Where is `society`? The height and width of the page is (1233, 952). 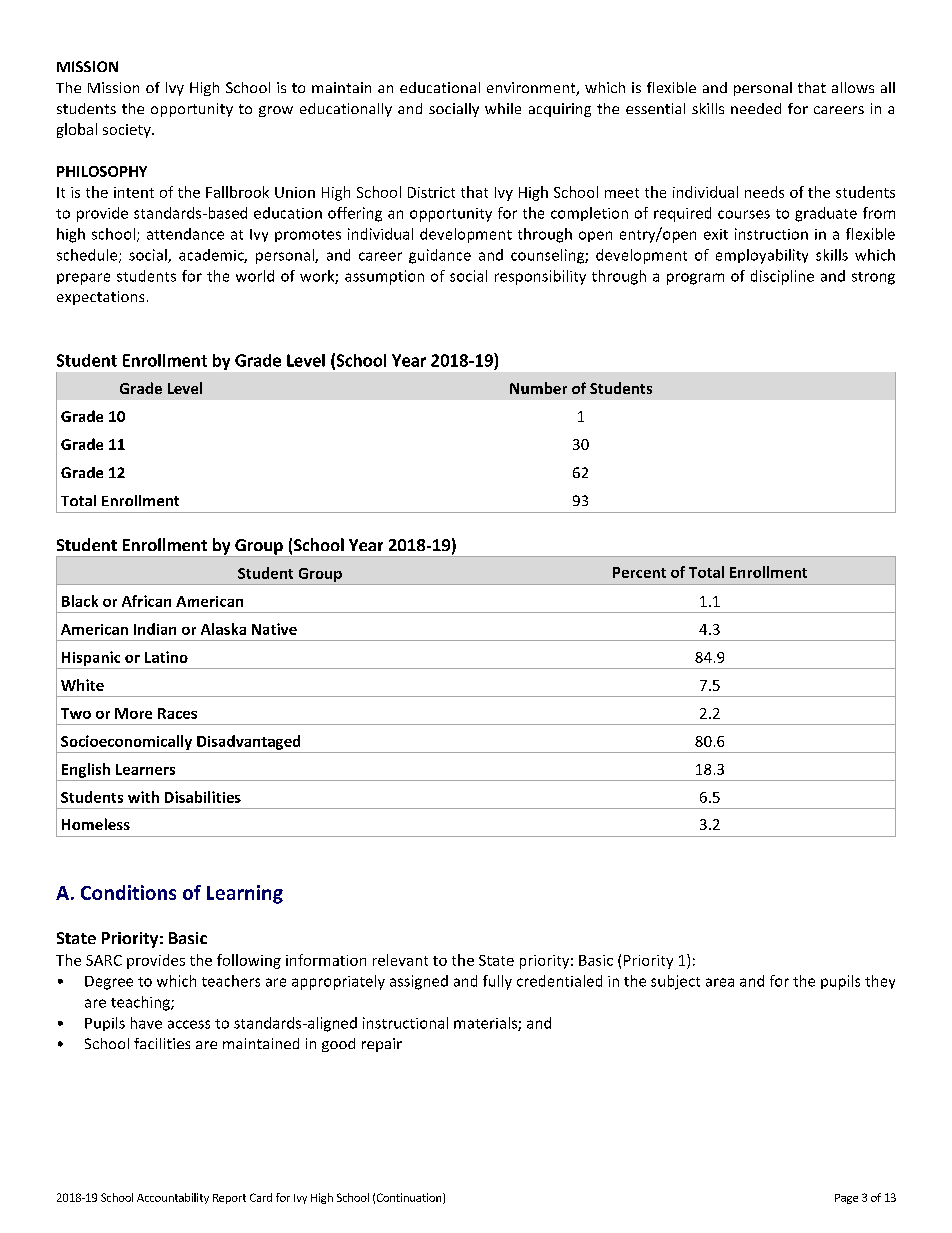 society is located at coordinates (128, 131).
